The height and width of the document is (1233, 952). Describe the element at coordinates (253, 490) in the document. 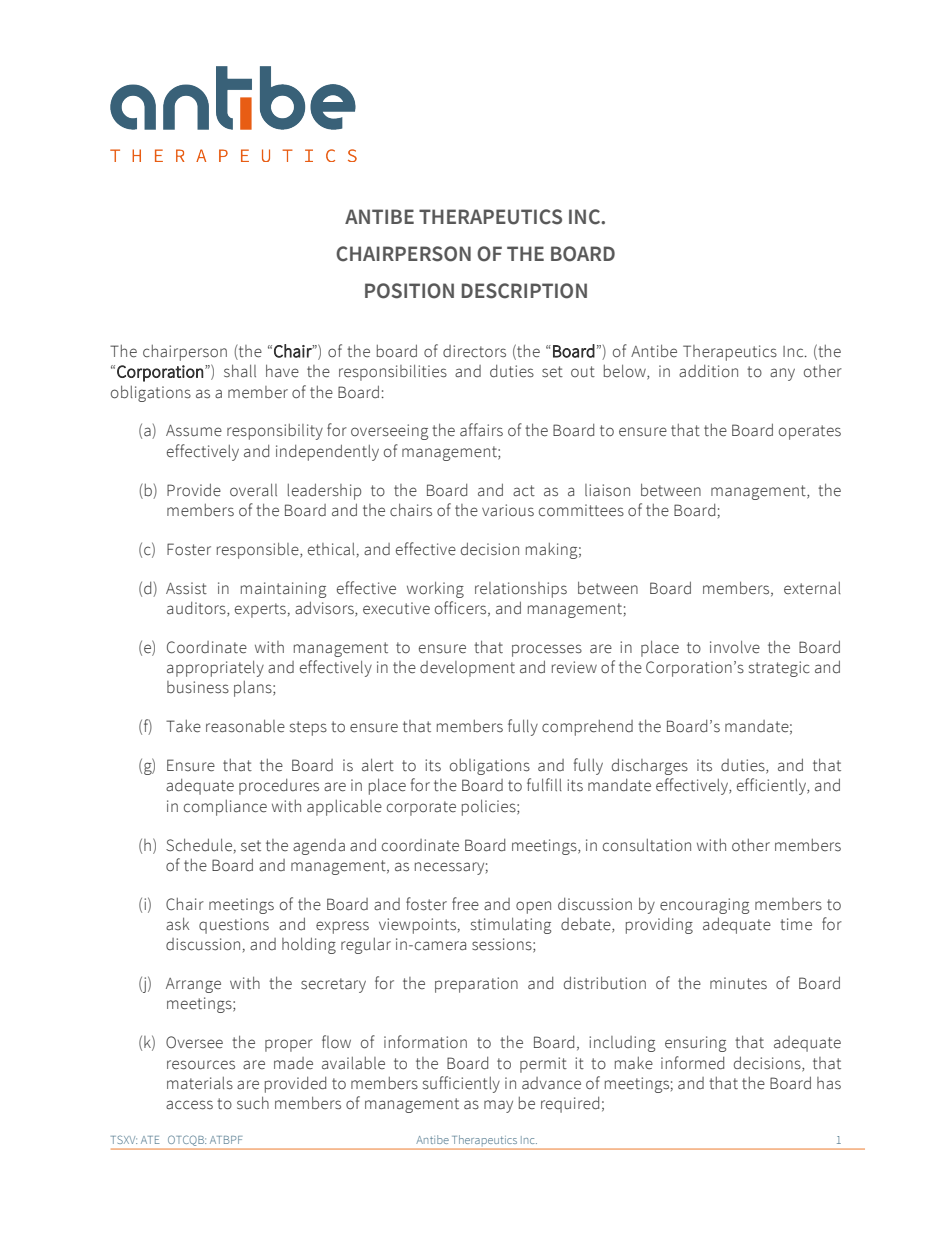

I see `overall` at that location.
